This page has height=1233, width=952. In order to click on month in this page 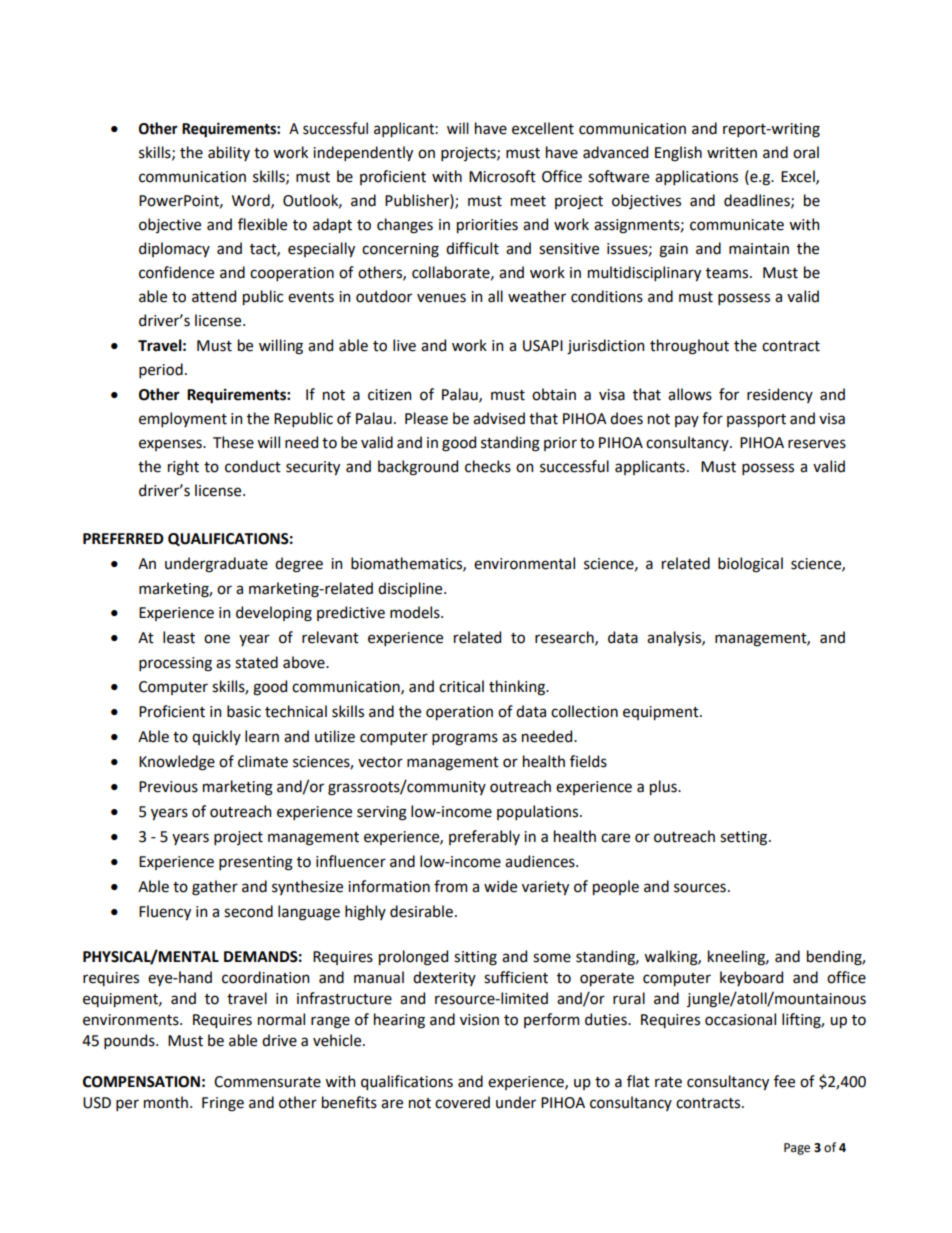, I will do `click(166, 1102)`.
